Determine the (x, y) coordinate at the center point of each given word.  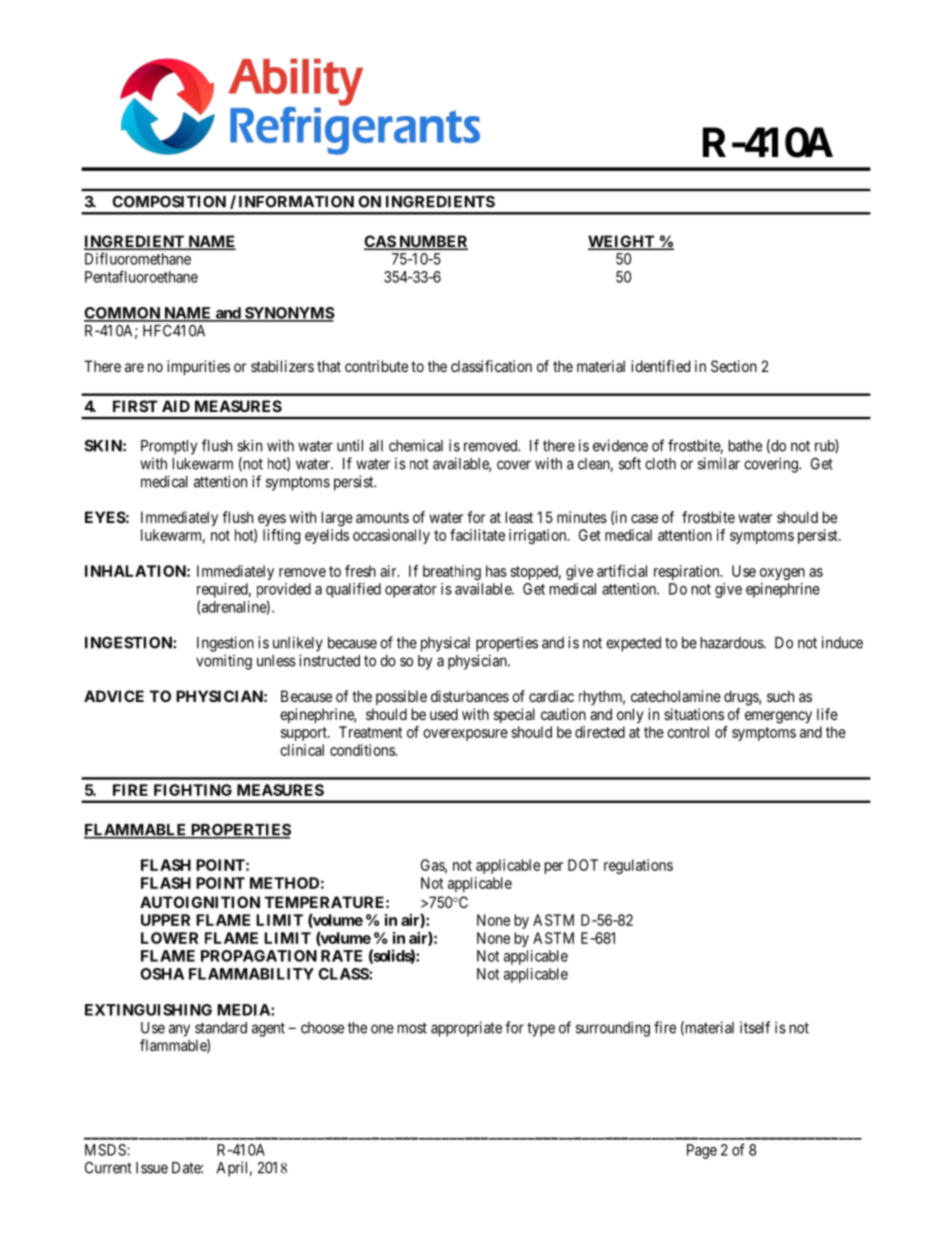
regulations (638, 866)
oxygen (782, 574)
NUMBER (432, 242)
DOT (583, 865)
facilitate (477, 535)
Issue (152, 1168)
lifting (281, 536)
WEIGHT (622, 242)
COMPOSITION (169, 201)
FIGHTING (193, 790)
